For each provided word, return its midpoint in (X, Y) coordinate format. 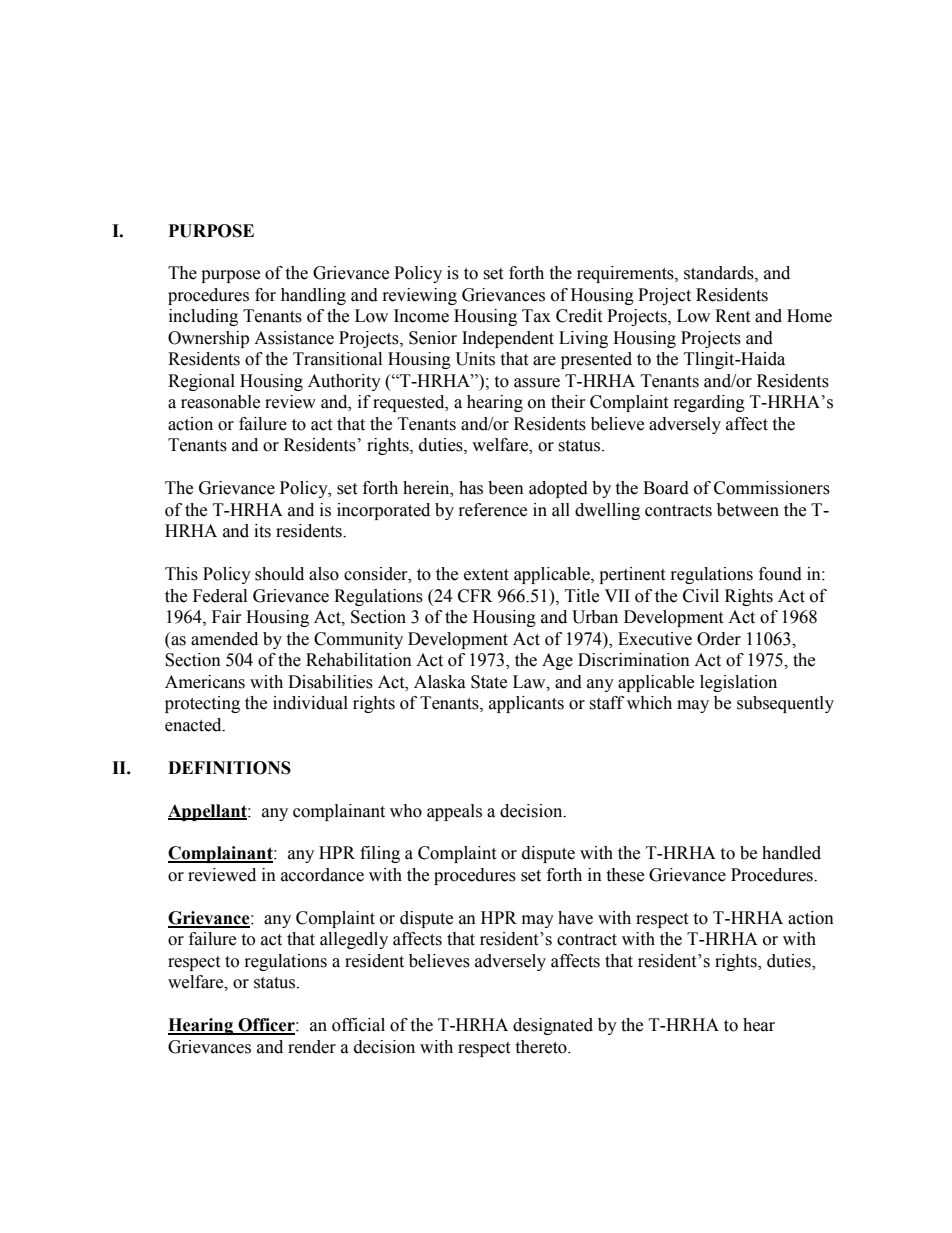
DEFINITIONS (229, 768)
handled (791, 853)
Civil (701, 596)
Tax (536, 316)
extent (486, 575)
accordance (322, 875)
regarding (709, 403)
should (279, 574)
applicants (526, 704)
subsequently (785, 704)
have (575, 918)
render (312, 1047)
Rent (732, 316)
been (506, 488)
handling (313, 296)
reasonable (220, 402)
